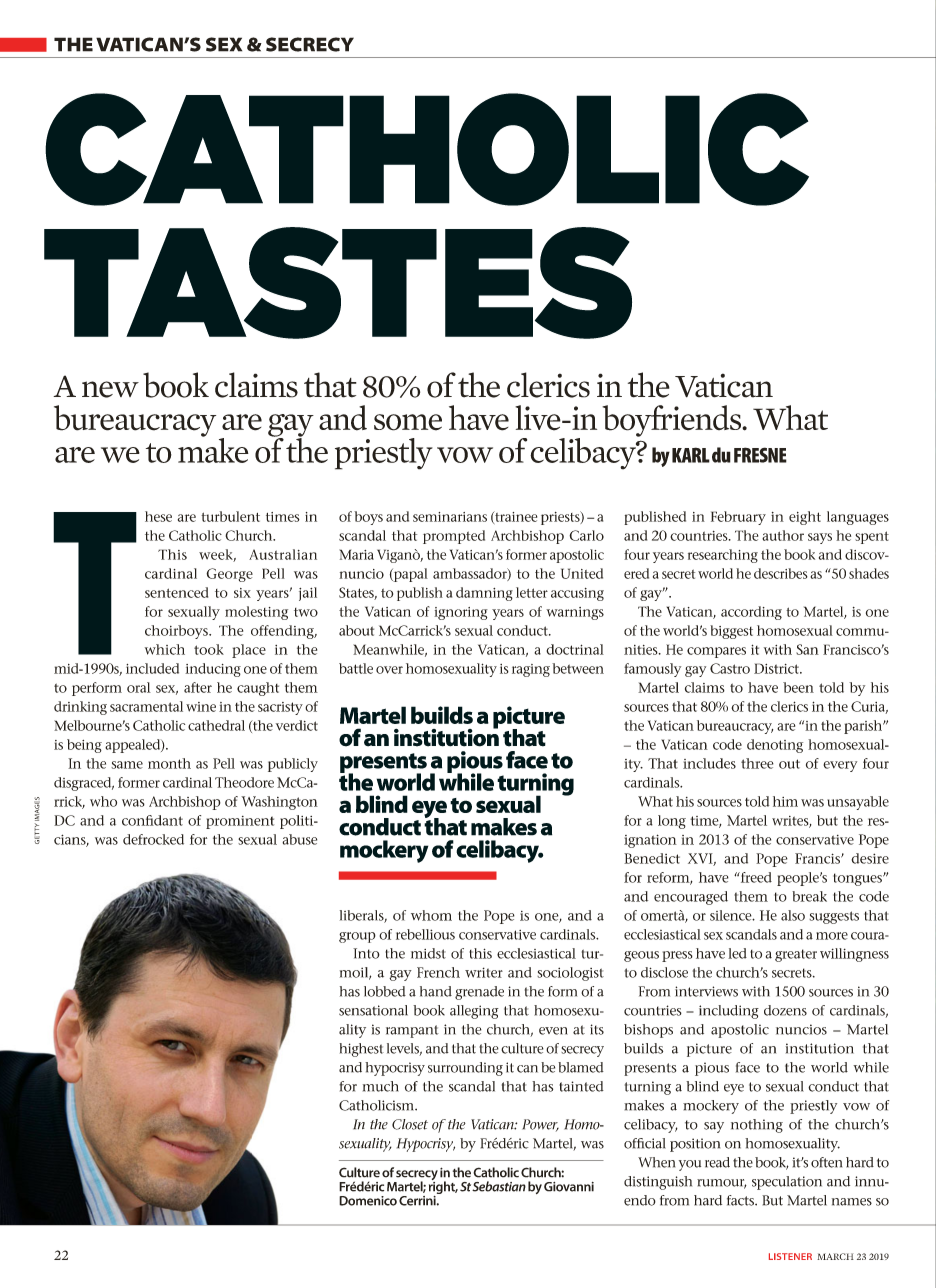 The width and height of the screenshot is (936, 1288). What do you see at coordinates (790, 1256) in the screenshot?
I see `LISTENER` at bounding box center [790, 1256].
